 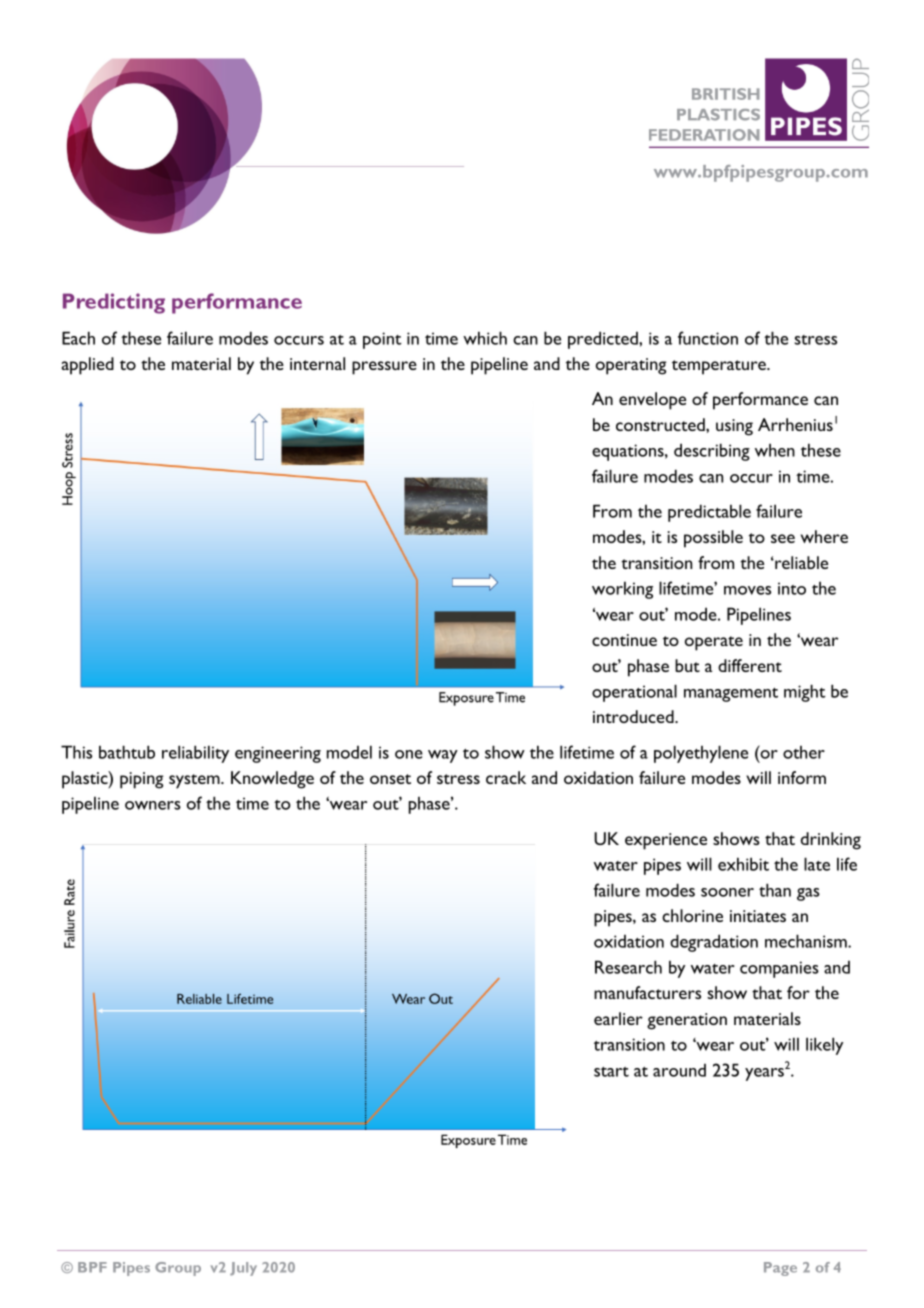 What do you see at coordinates (485, 338) in the screenshot?
I see `which` at bounding box center [485, 338].
